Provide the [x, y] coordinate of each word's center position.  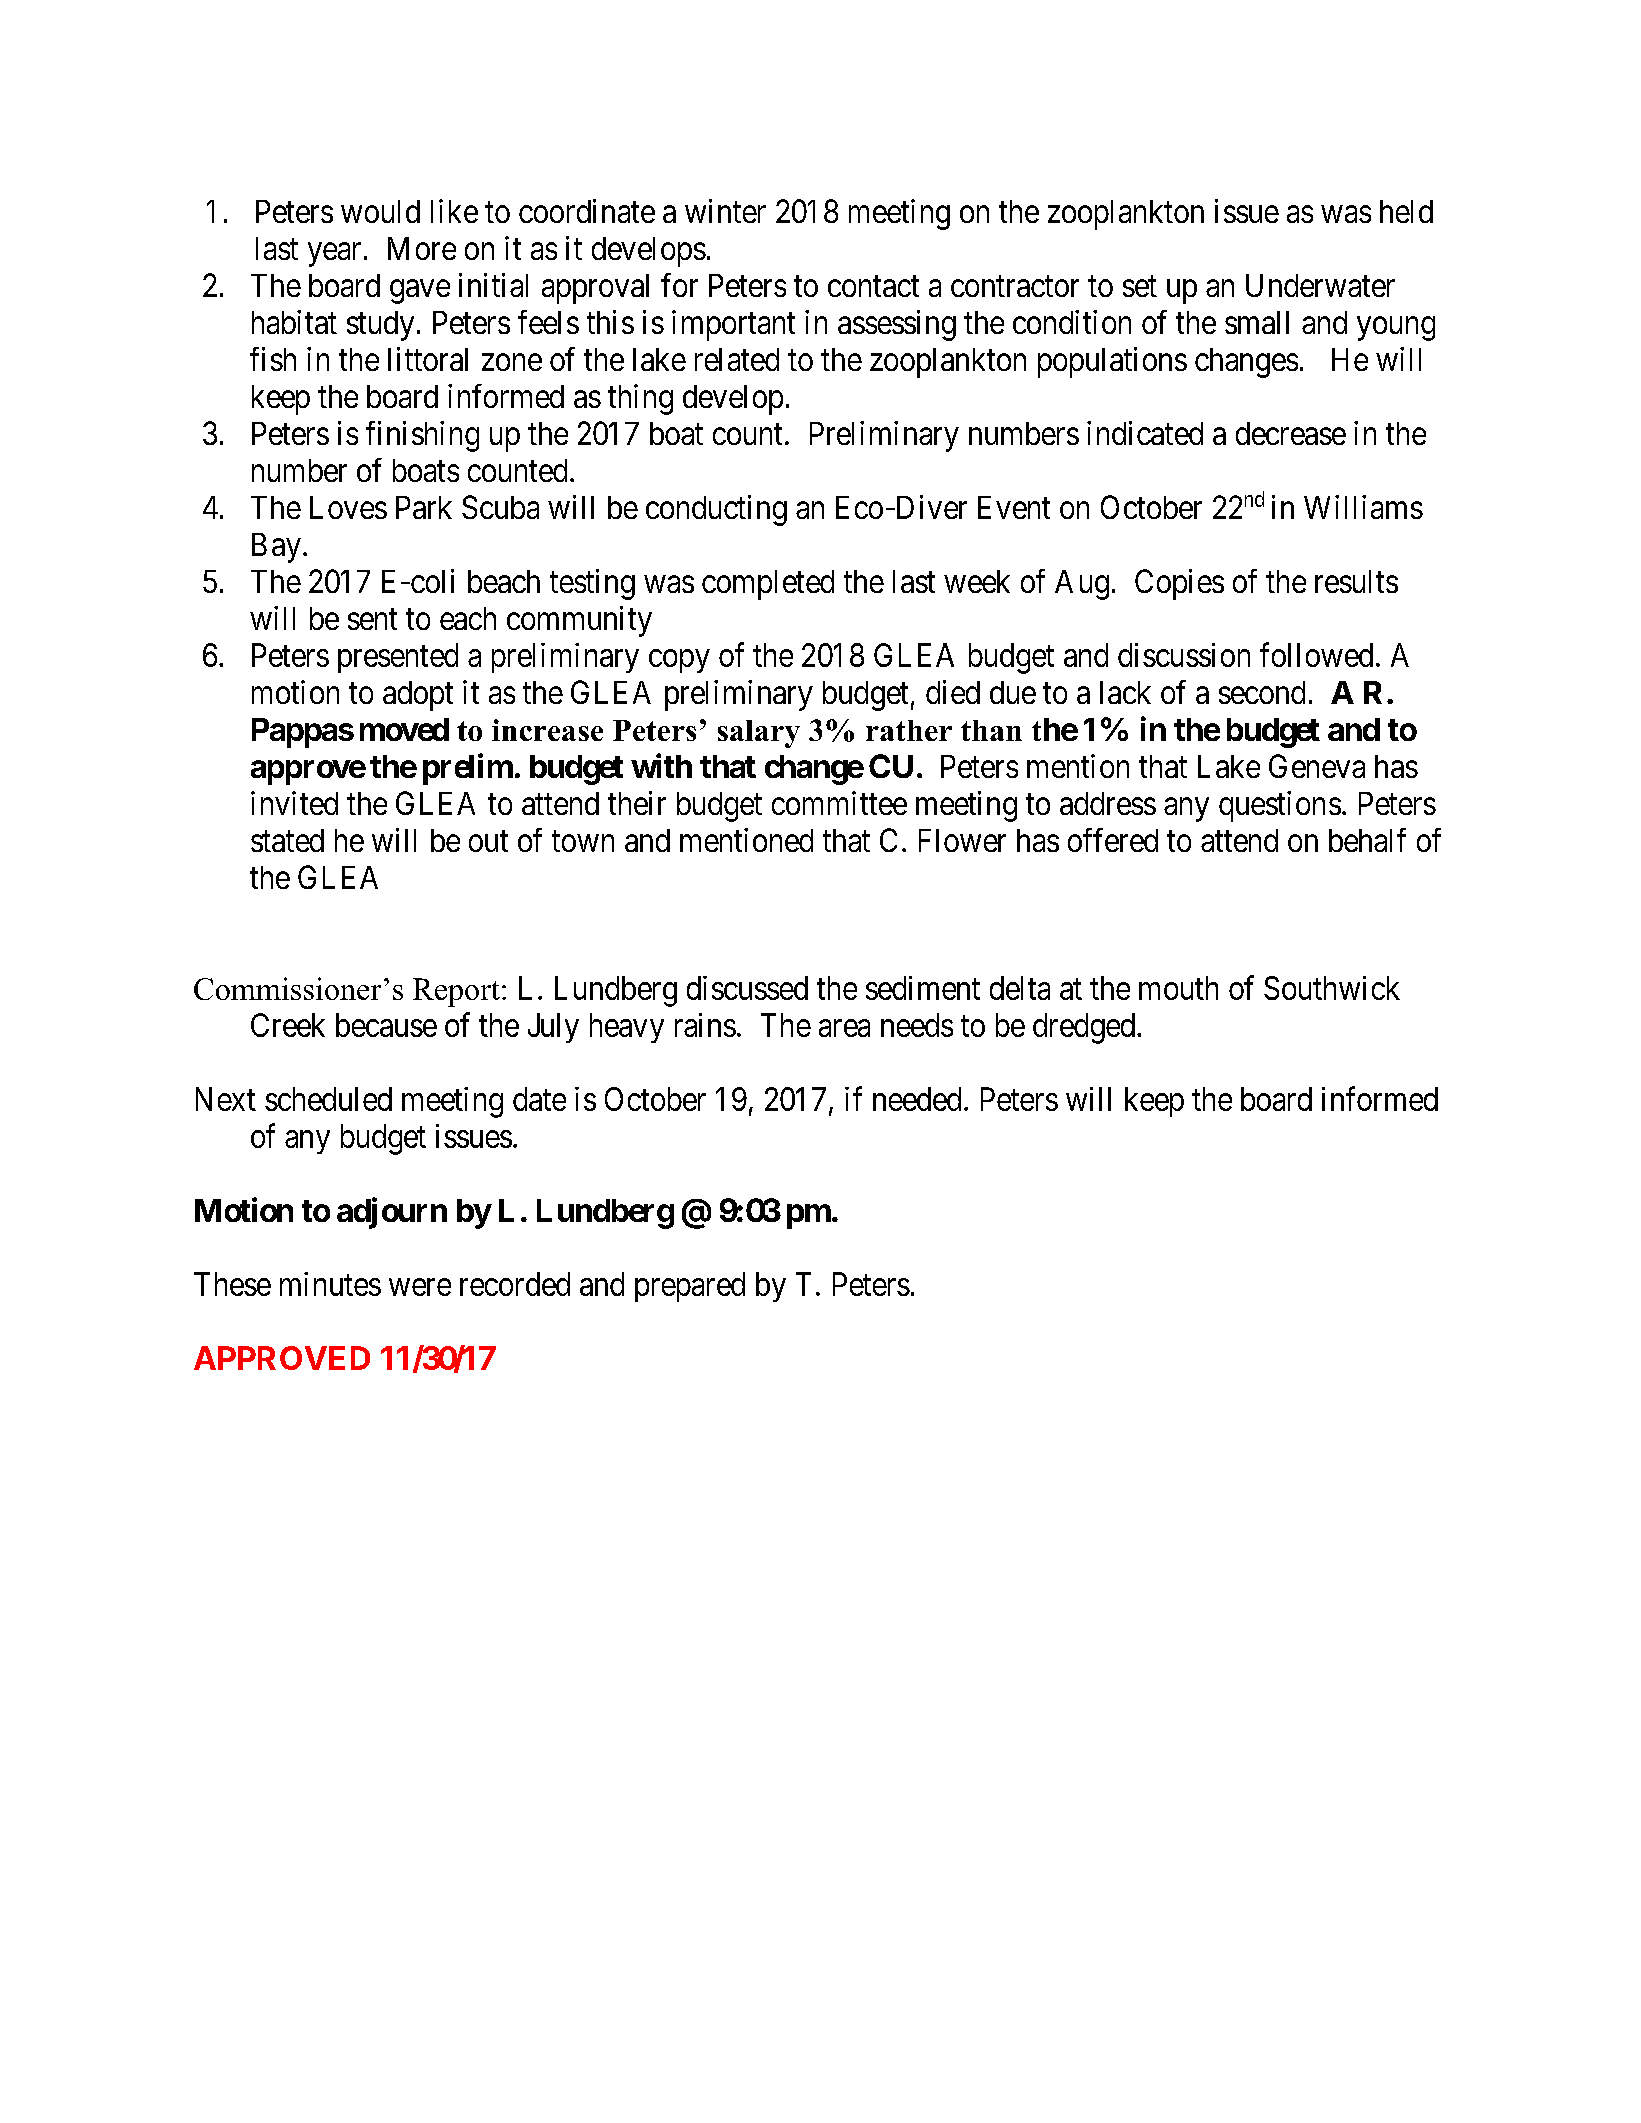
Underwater [1320, 285]
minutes [330, 1284]
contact [873, 286]
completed [768, 585]
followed [1316, 654]
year [334, 255]
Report [456, 992]
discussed [747, 988]
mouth [1178, 988]
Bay [276, 548]
